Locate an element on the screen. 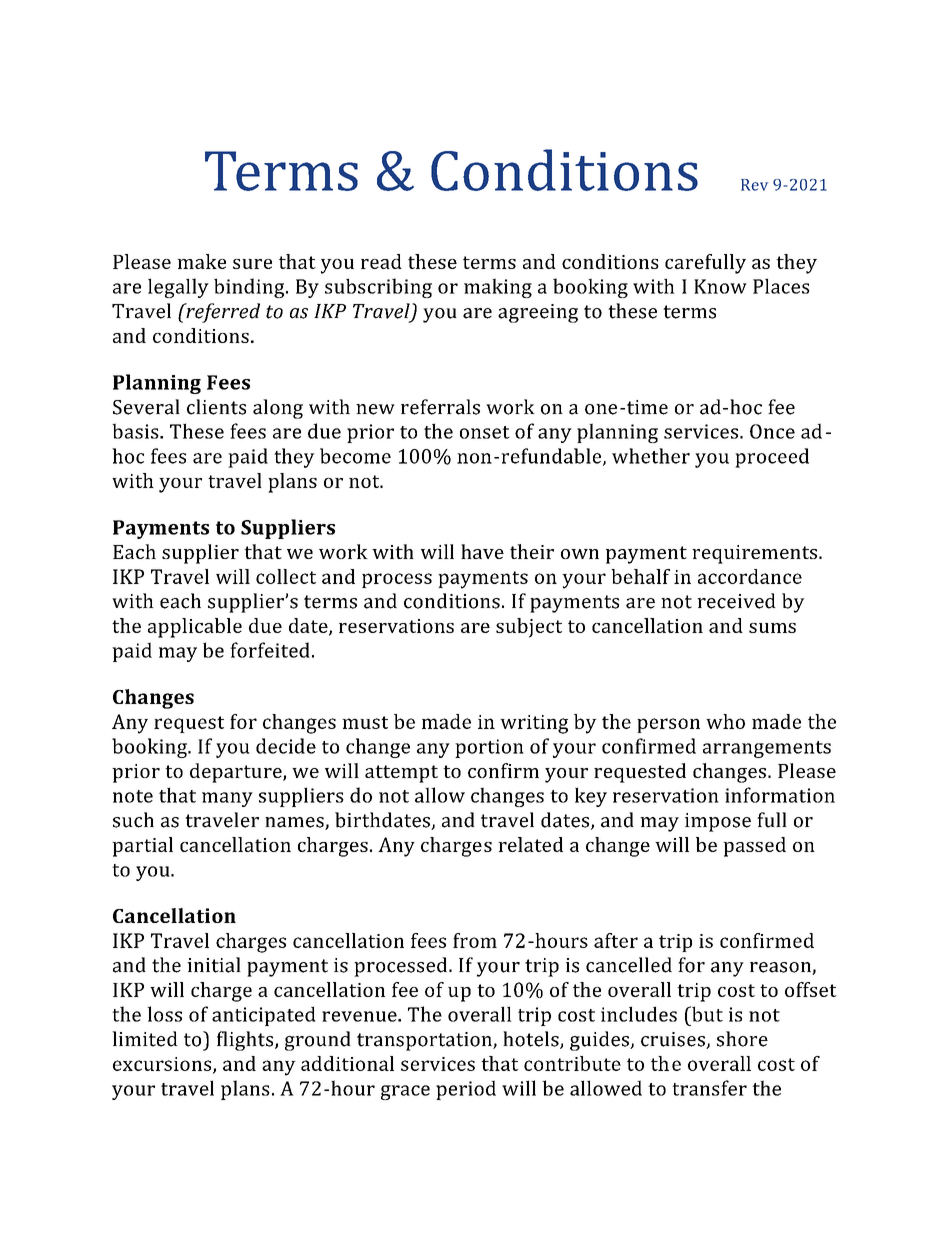  forfeited is located at coordinates (270, 650).
